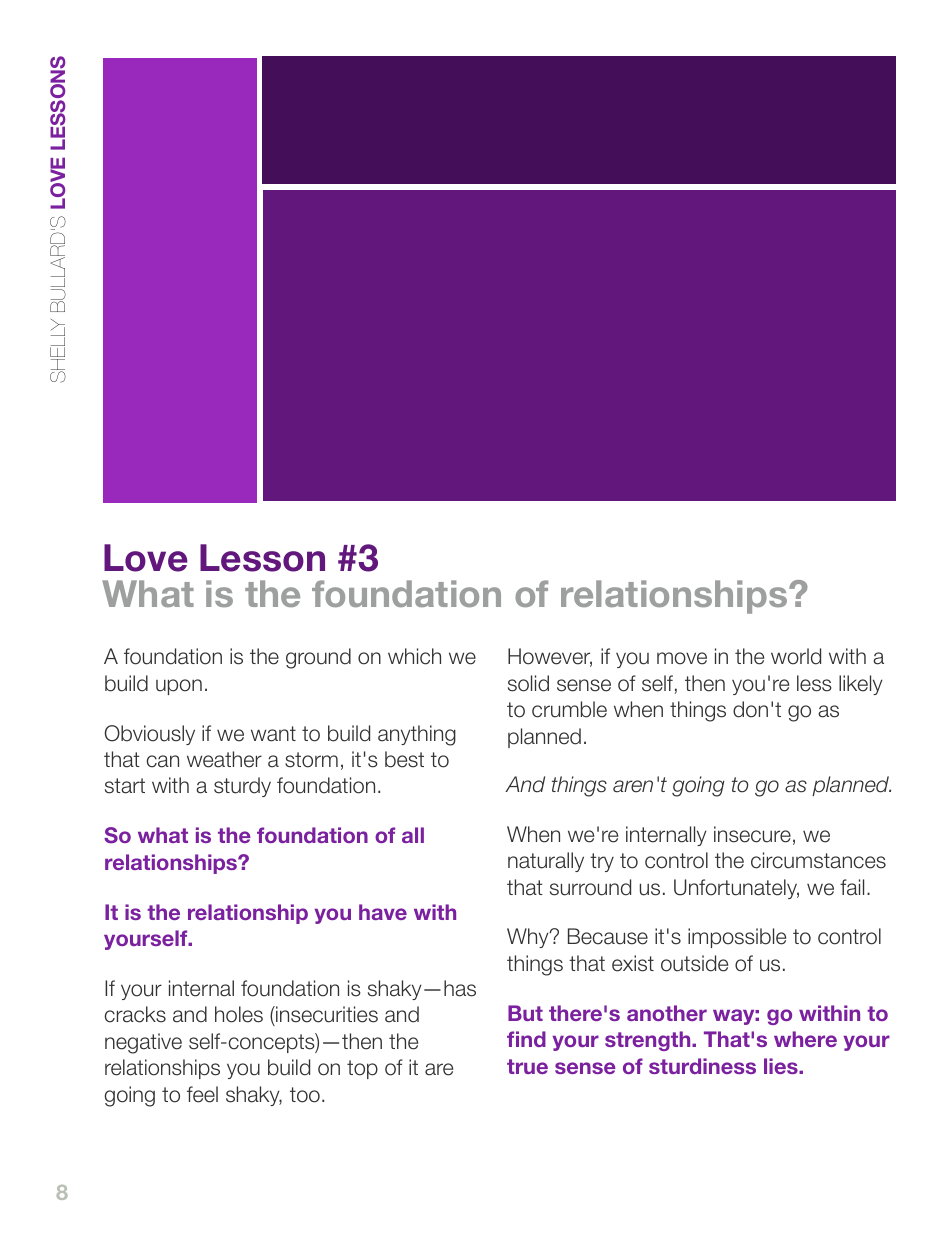 The image size is (952, 1233). I want to click on insecure, so click(752, 834).
